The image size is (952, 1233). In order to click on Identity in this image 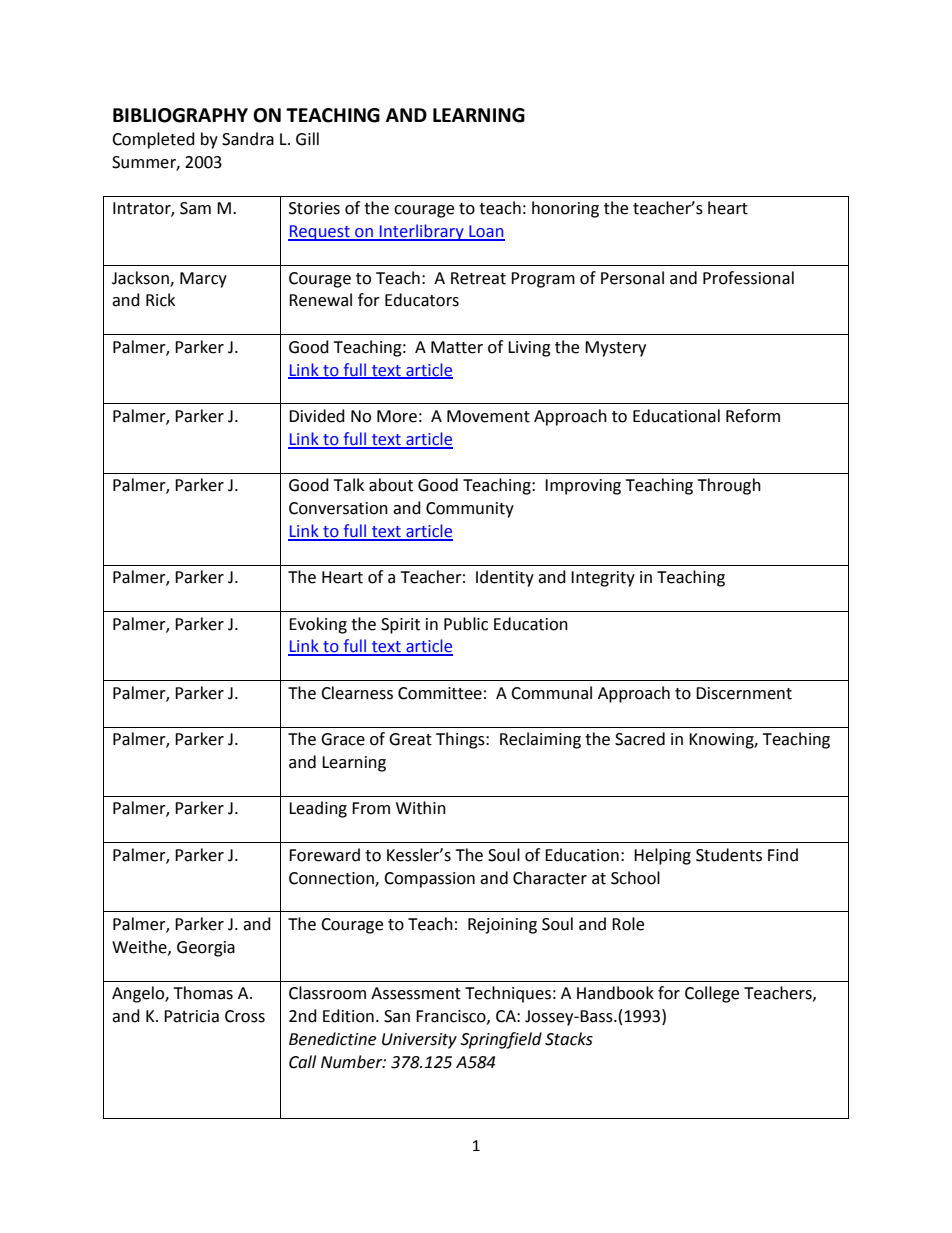, I will do `click(505, 578)`.
